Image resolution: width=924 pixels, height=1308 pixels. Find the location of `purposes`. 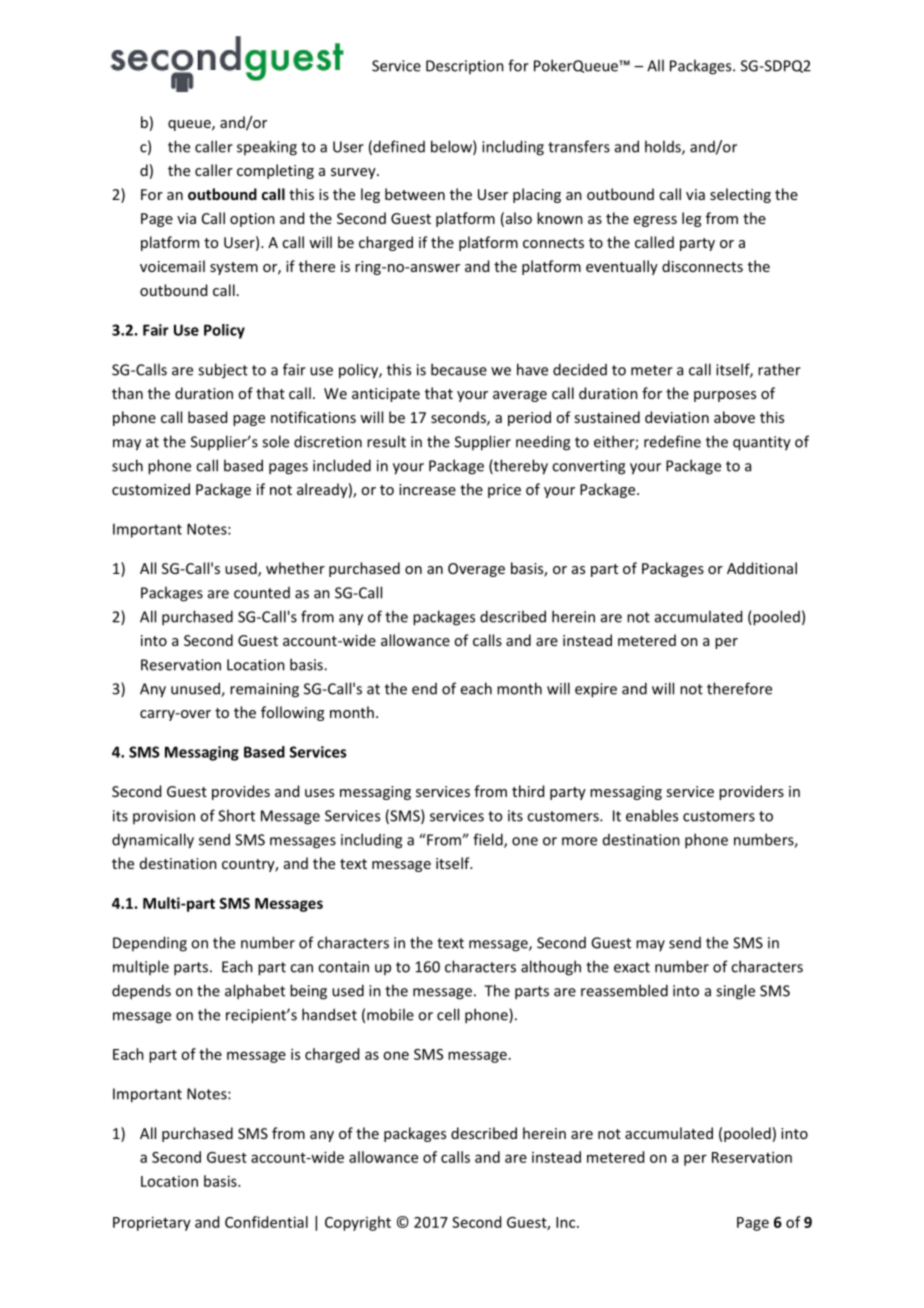

purposes is located at coordinates (725, 396).
